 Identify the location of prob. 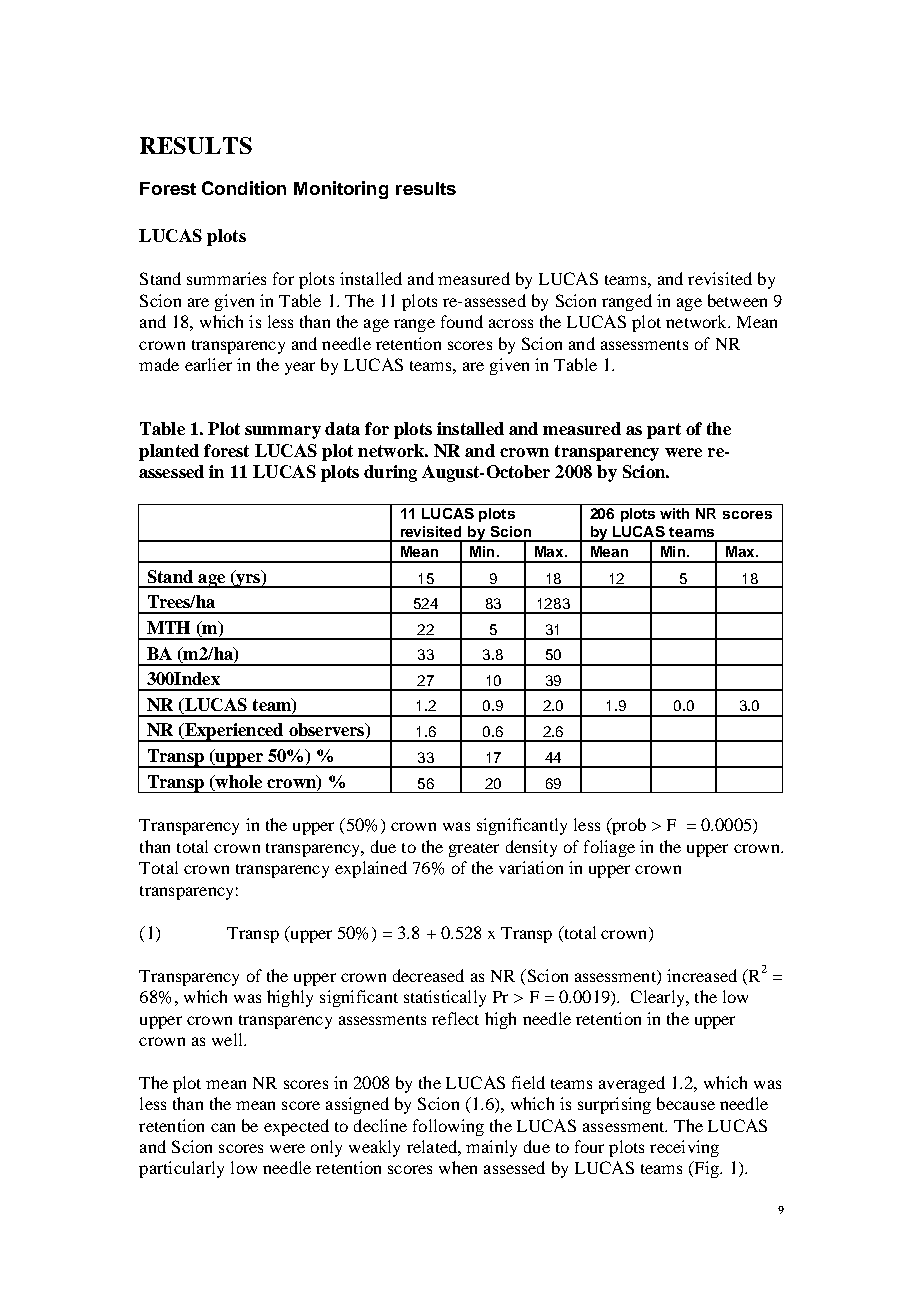
(628, 826).
